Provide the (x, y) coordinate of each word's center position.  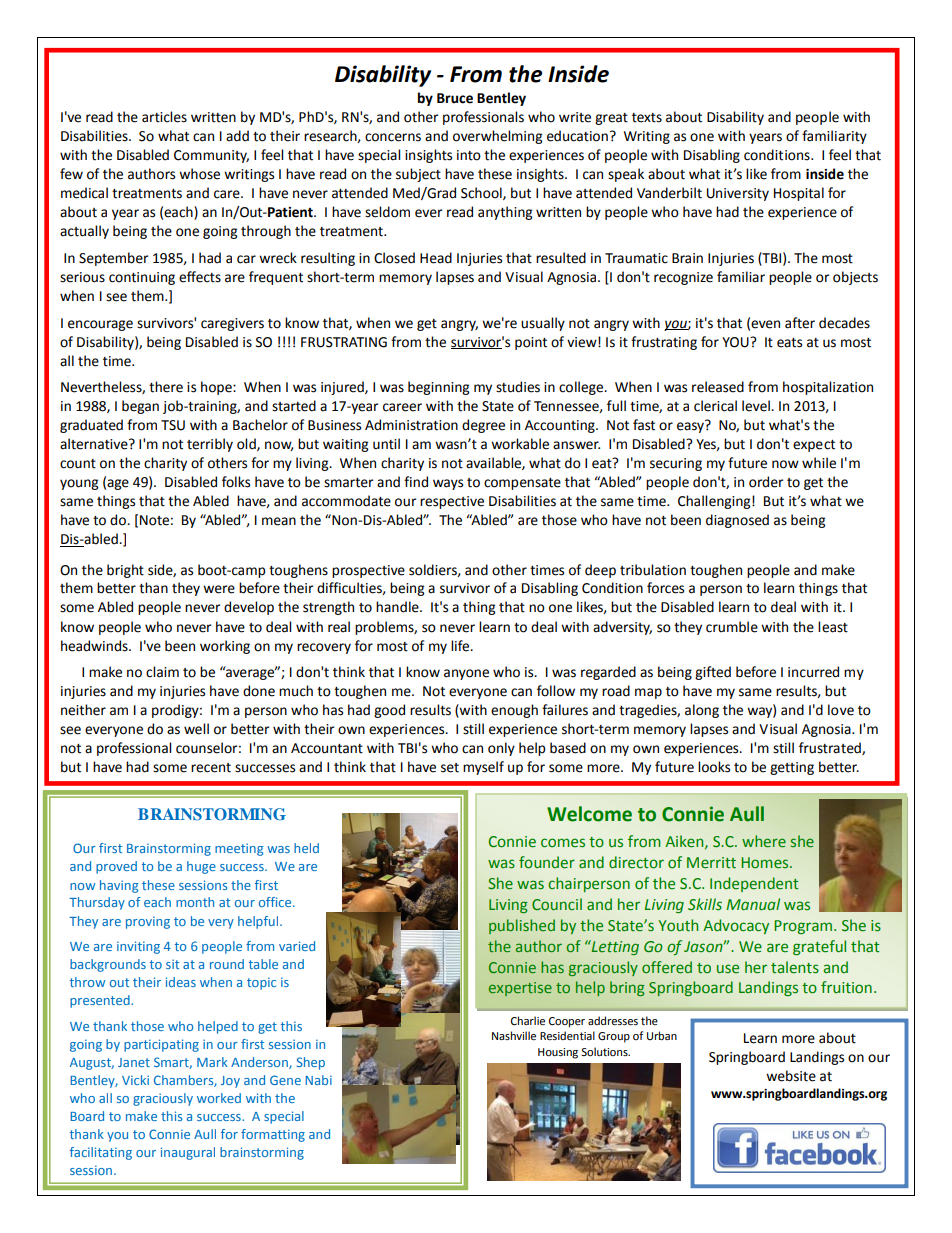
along (702, 711)
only (501, 749)
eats (789, 343)
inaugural (188, 1153)
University (738, 194)
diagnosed (737, 521)
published (522, 926)
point (531, 343)
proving (148, 922)
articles (164, 117)
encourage (100, 325)
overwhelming (497, 137)
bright (125, 571)
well (196, 729)
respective (452, 502)
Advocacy (736, 926)
